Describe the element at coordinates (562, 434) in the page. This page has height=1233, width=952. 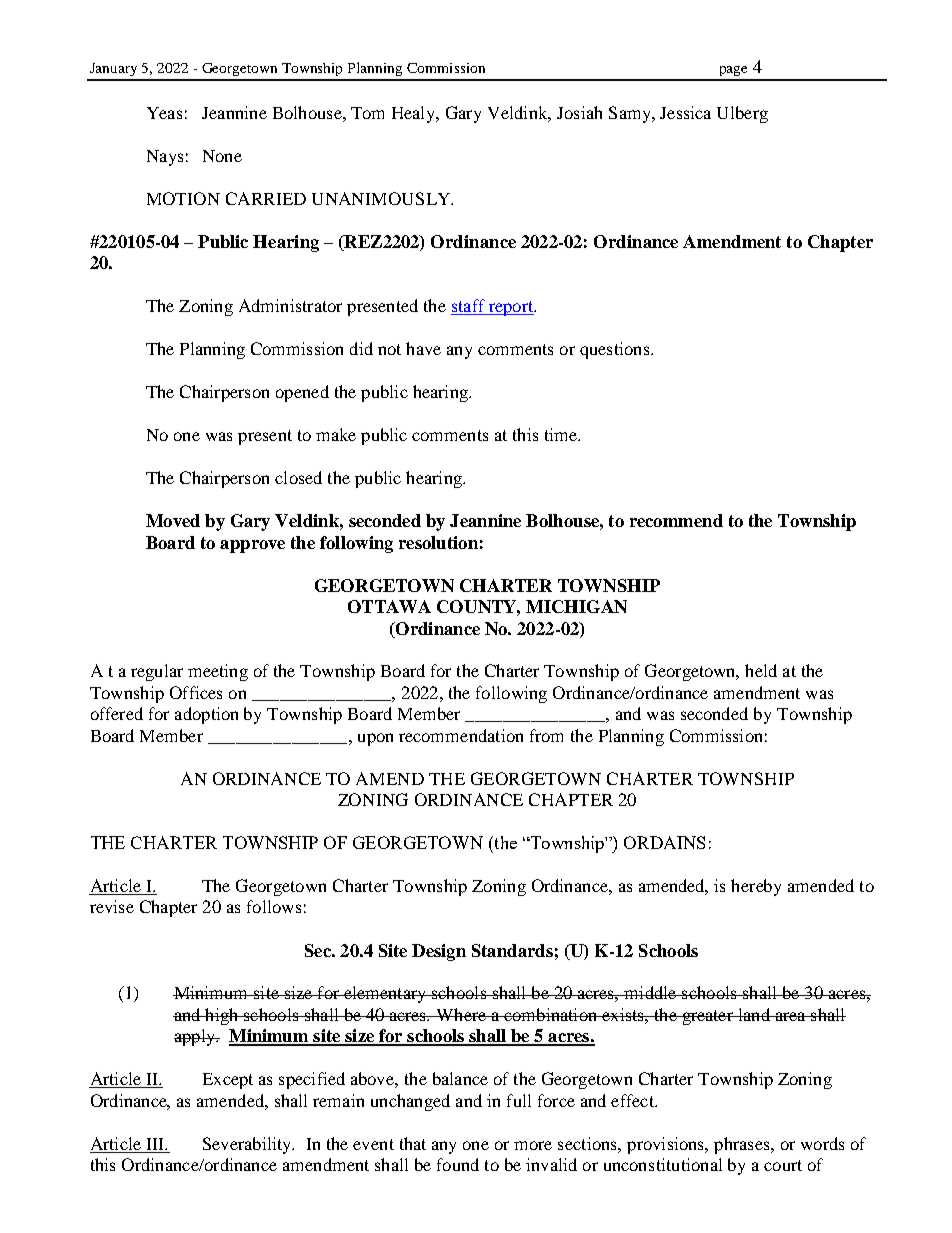
I see `time` at that location.
